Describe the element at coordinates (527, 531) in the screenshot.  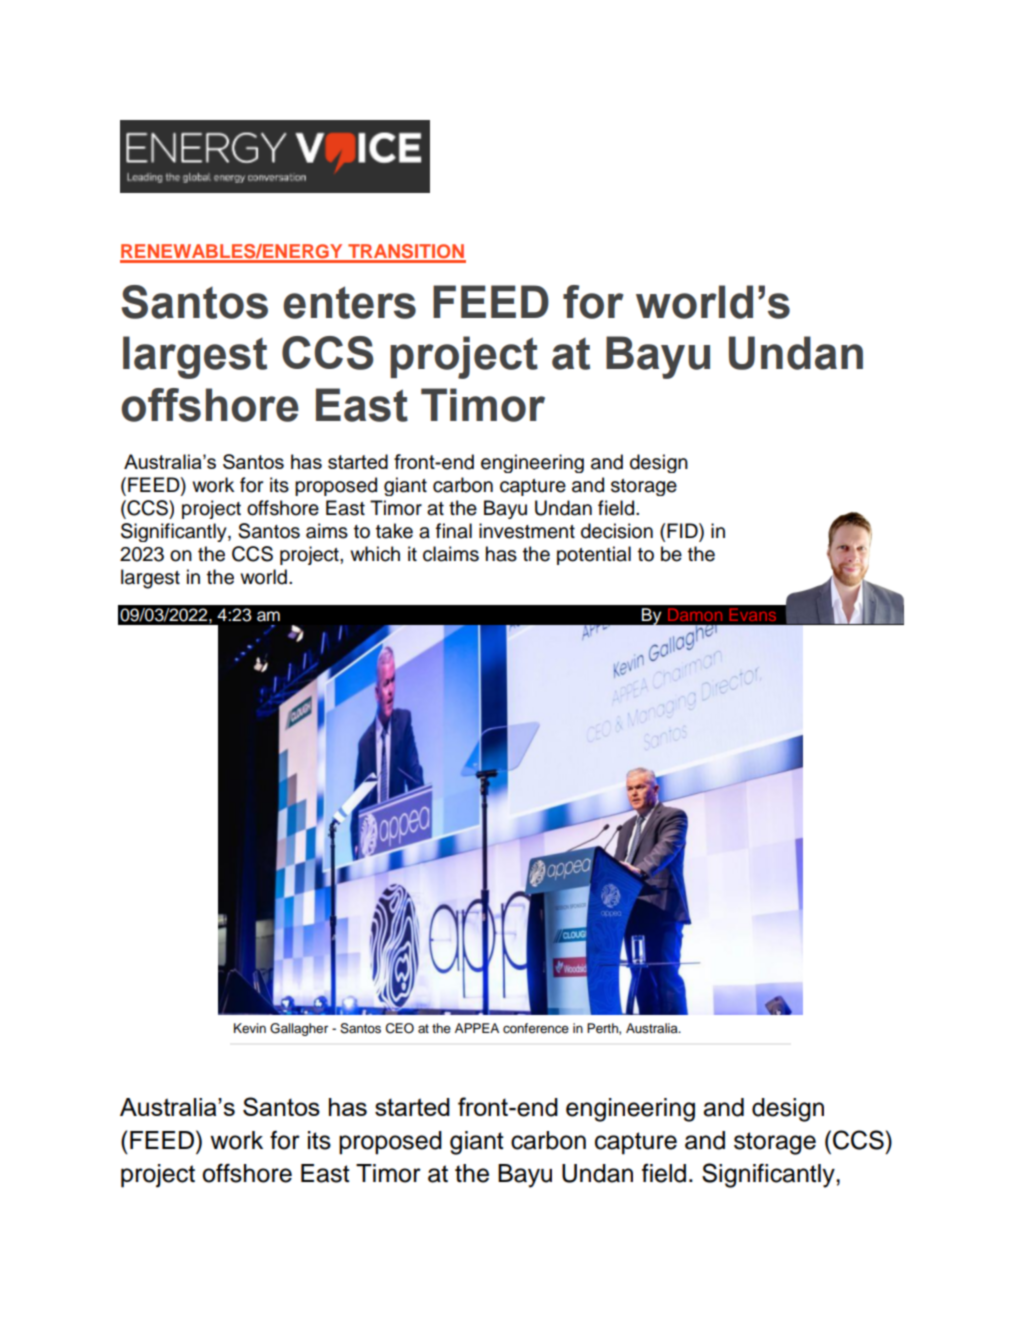
I see `investment` at that location.
